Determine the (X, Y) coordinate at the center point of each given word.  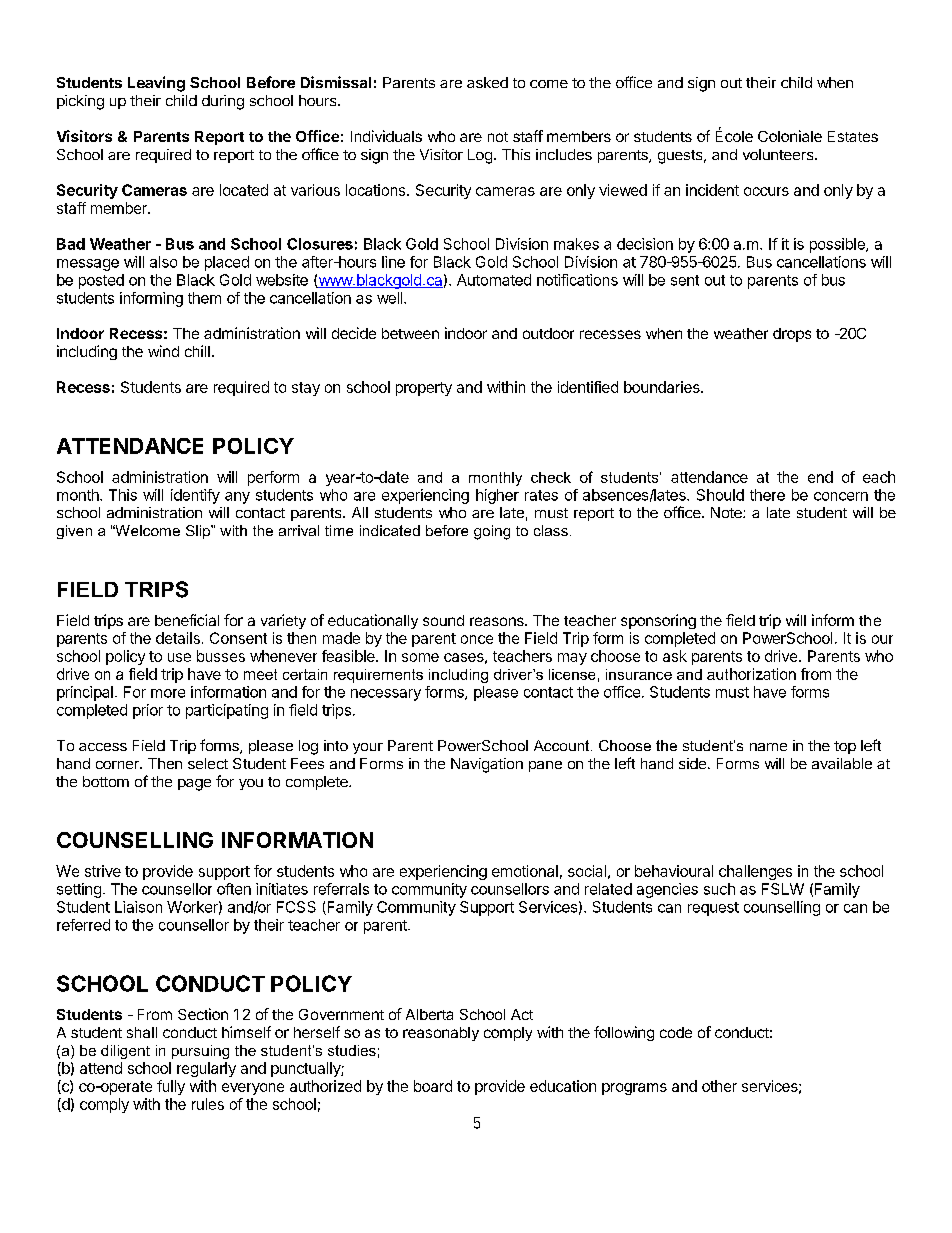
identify (195, 496)
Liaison (138, 907)
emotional (525, 871)
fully (171, 1087)
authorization (751, 674)
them (204, 298)
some (420, 657)
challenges (755, 872)
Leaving (156, 84)
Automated (494, 280)
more (168, 693)
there (767, 495)
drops (792, 335)
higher (497, 496)
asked (487, 82)
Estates (853, 136)
